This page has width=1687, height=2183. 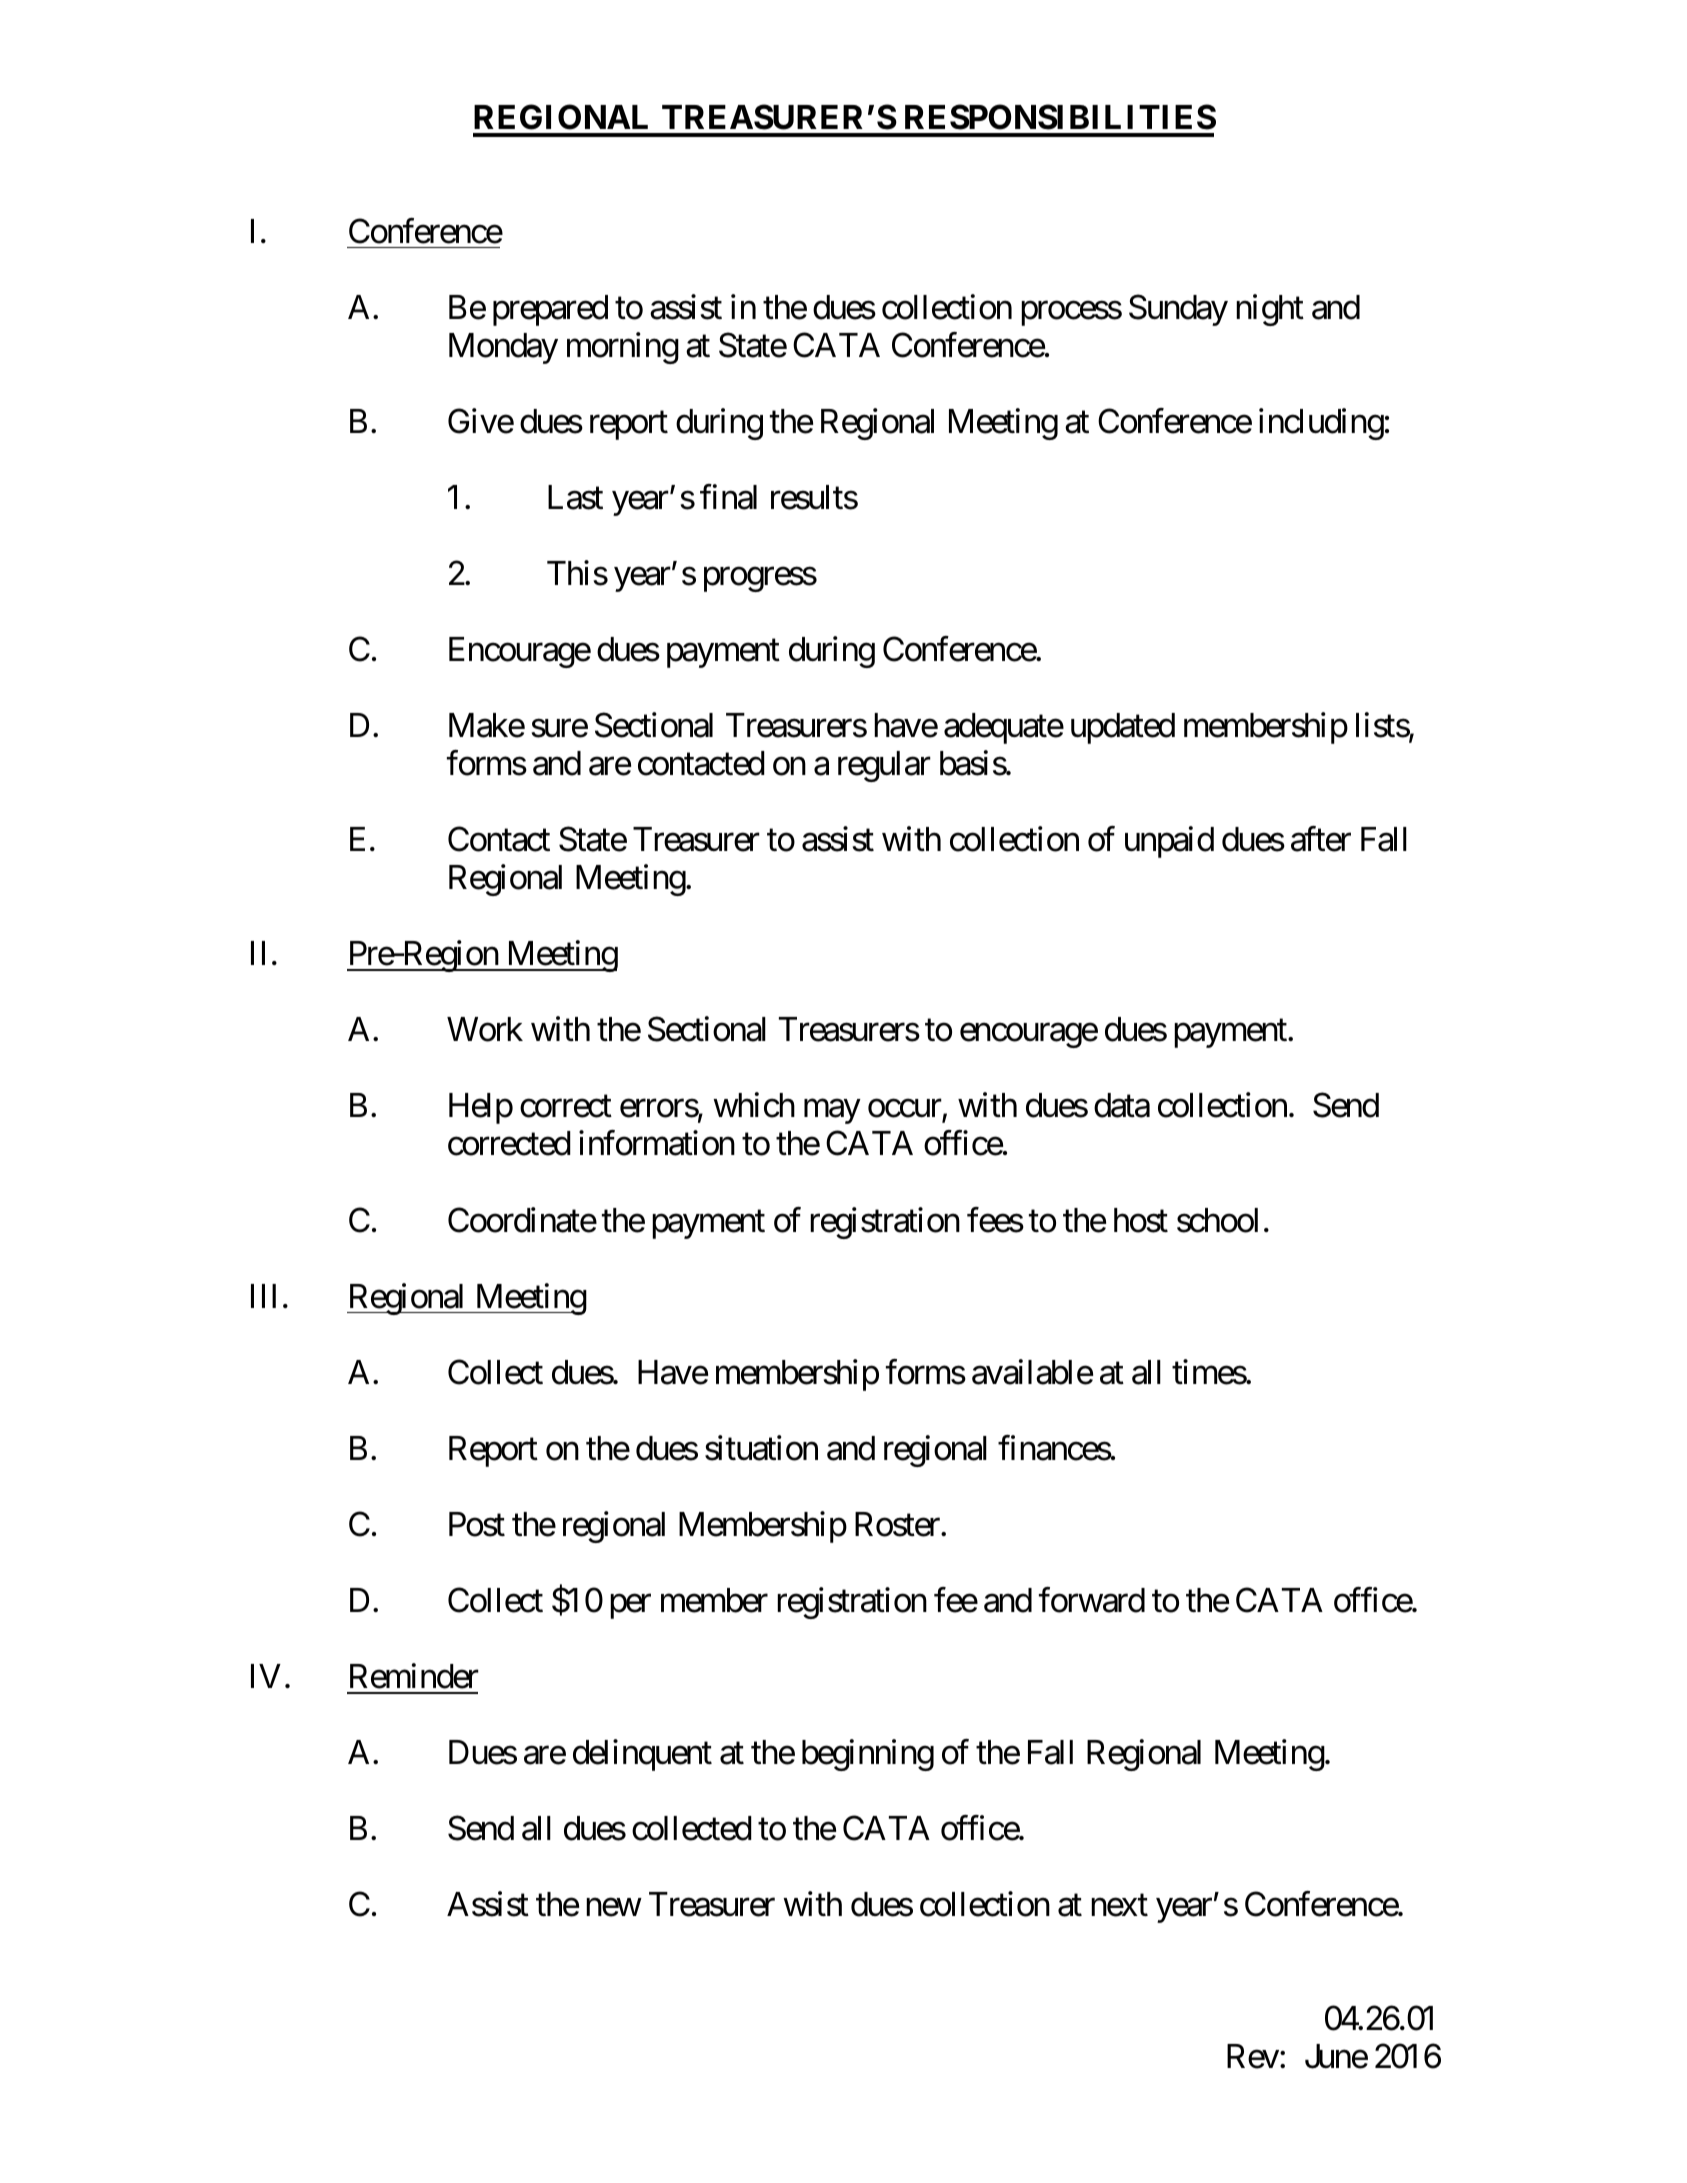 I want to click on delinquent, so click(x=642, y=1755).
